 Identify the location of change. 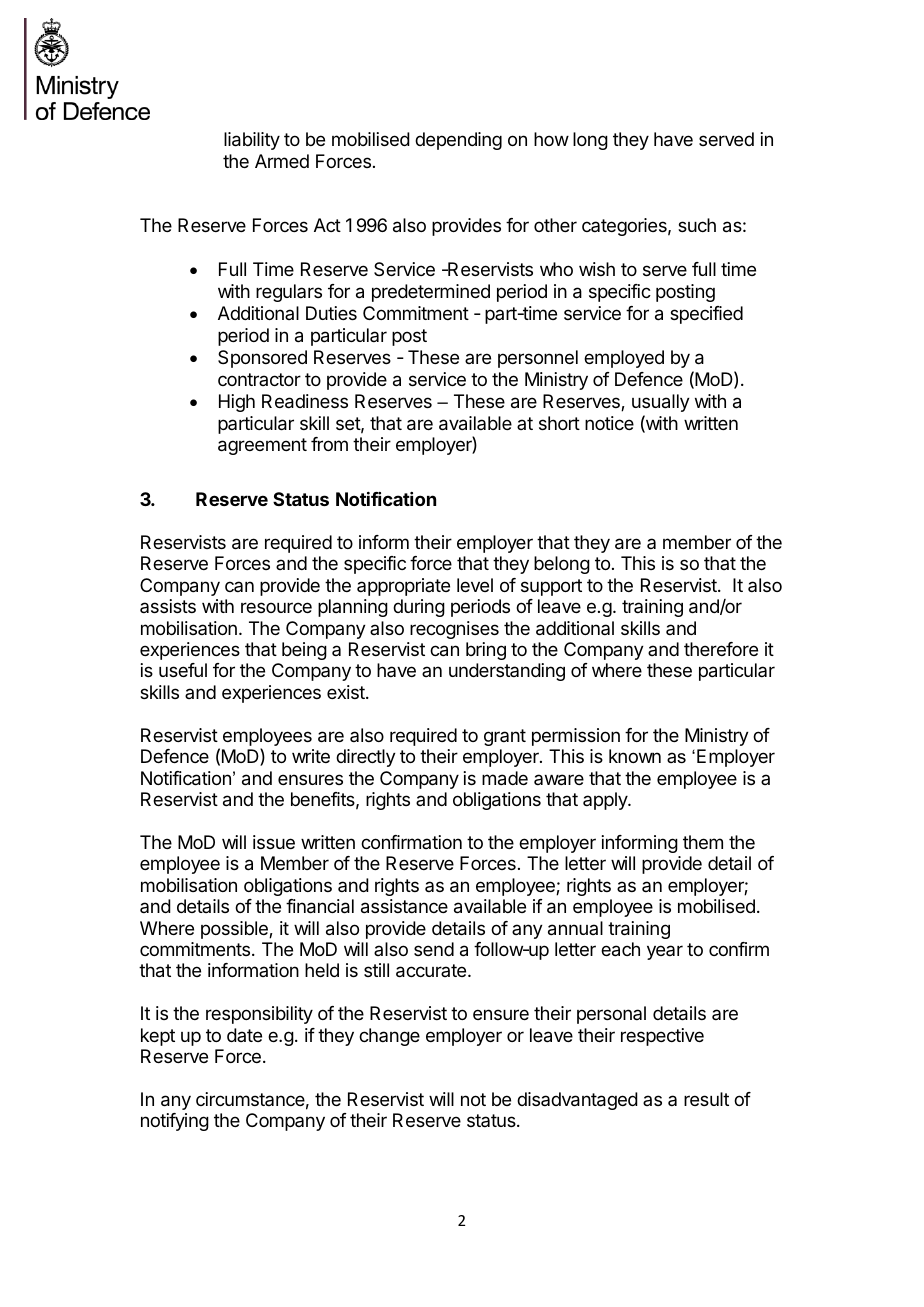
(389, 1037).
